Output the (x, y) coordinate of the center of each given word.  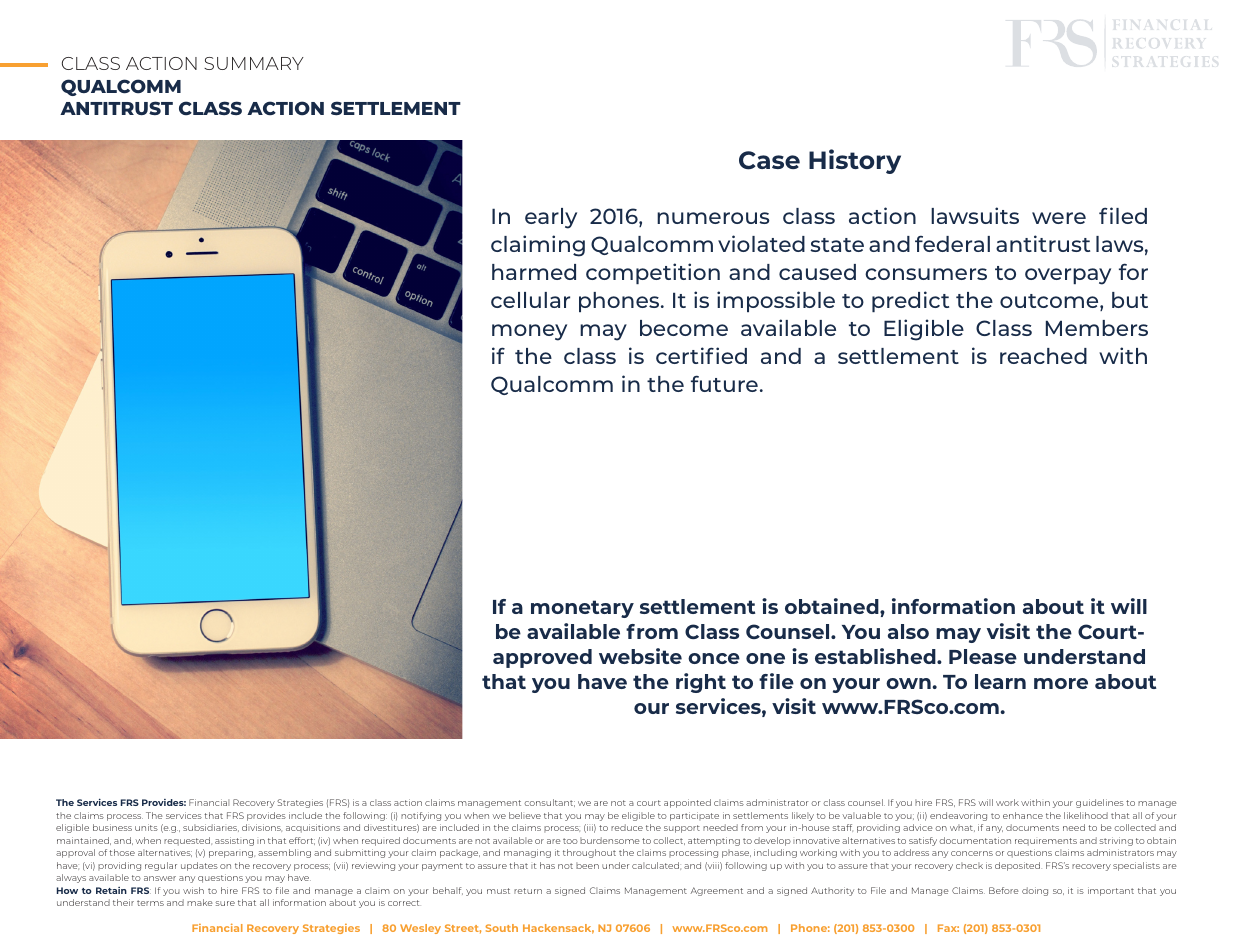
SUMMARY (254, 63)
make (200, 902)
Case (769, 160)
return (528, 891)
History (855, 161)
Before (1004, 890)
